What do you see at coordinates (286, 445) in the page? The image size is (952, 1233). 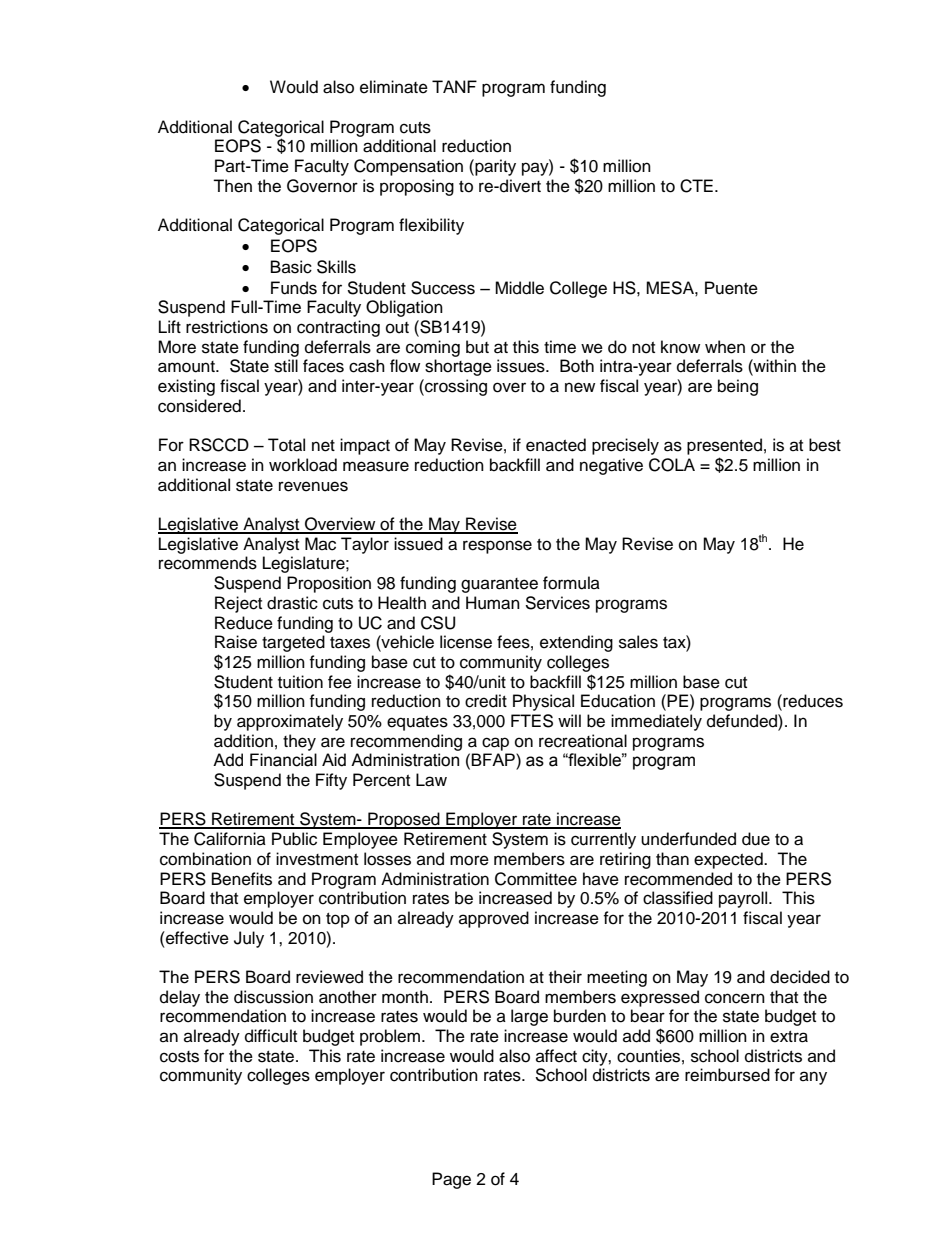 I see `Total` at bounding box center [286, 445].
